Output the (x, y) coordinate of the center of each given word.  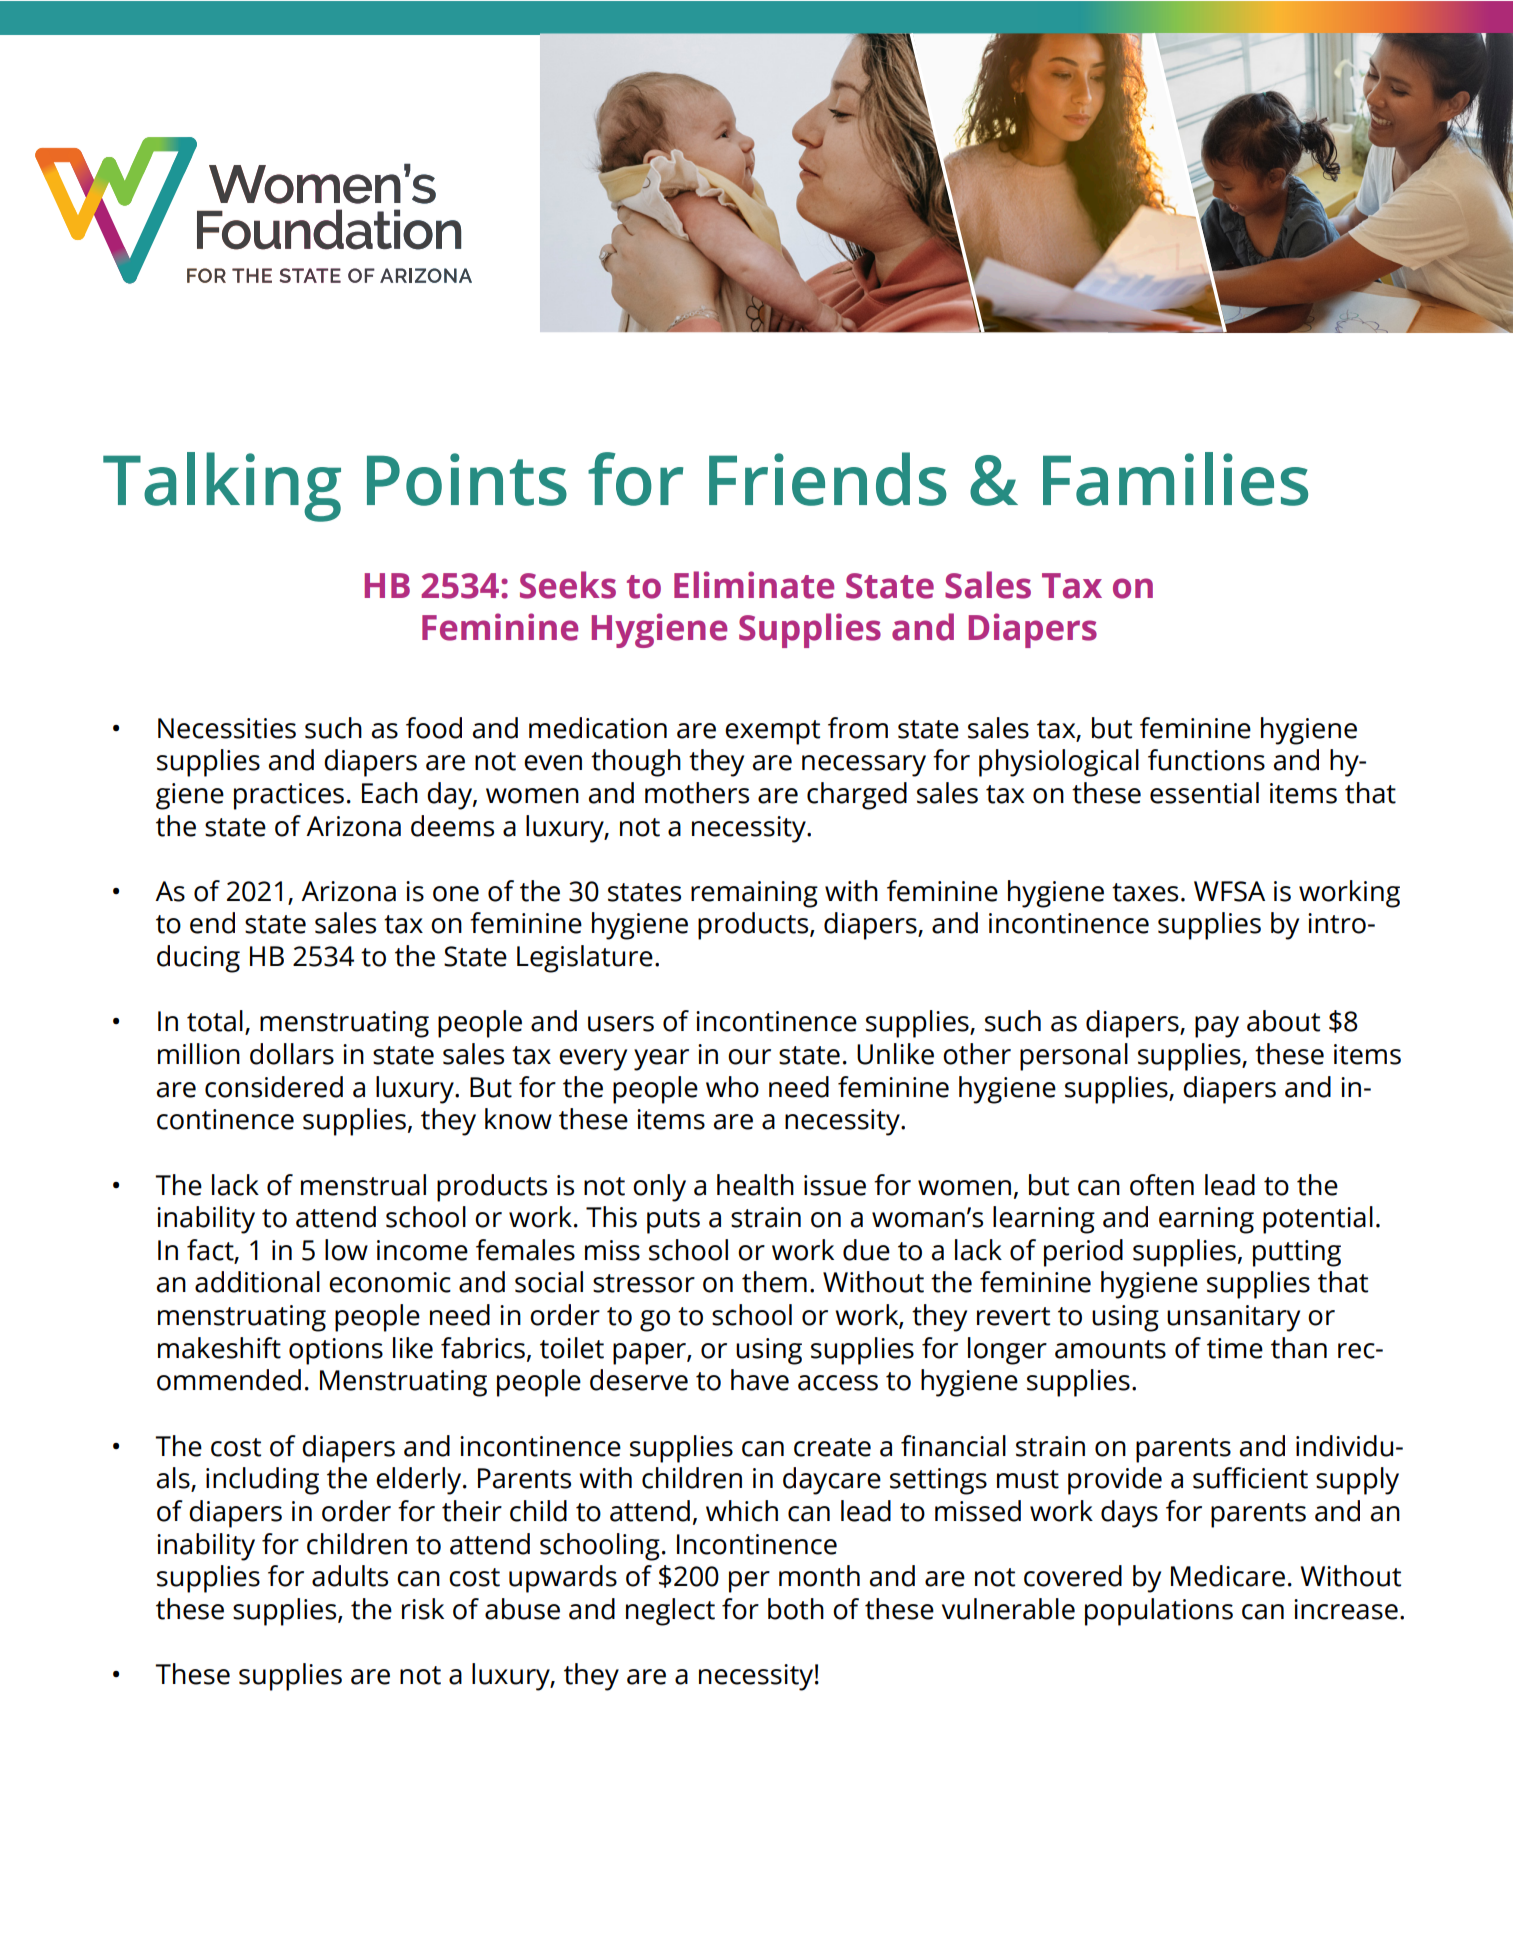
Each (390, 793)
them (774, 1282)
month (819, 1576)
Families (1175, 479)
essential (1204, 793)
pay (1217, 1027)
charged (857, 796)
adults (350, 1576)
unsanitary (1233, 1318)
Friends (828, 479)
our (749, 1057)
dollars (292, 1054)
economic (390, 1282)
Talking (222, 487)
